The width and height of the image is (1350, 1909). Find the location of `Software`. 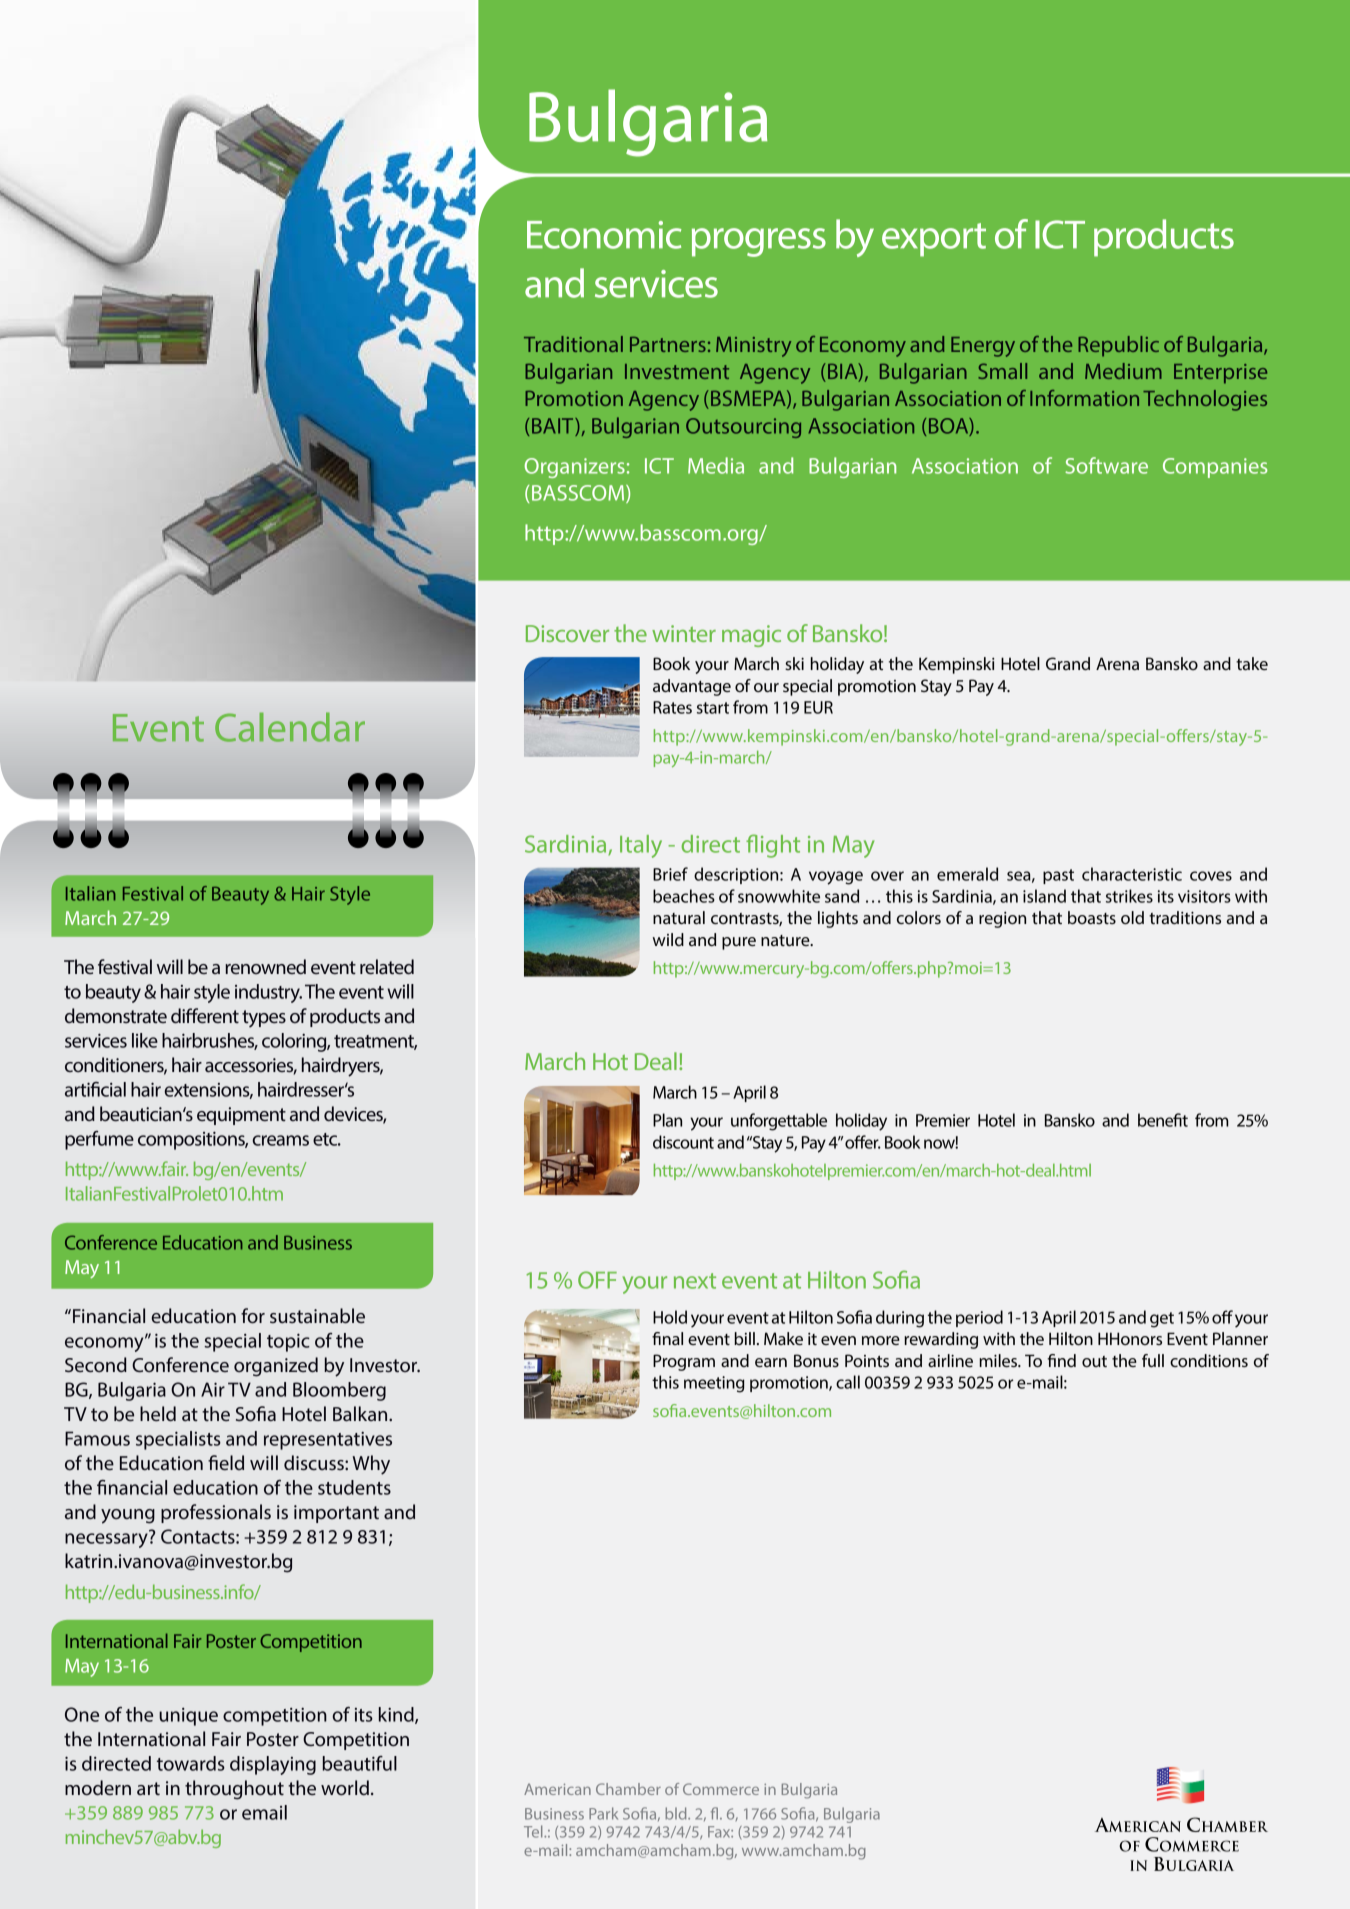

Software is located at coordinates (1106, 465).
